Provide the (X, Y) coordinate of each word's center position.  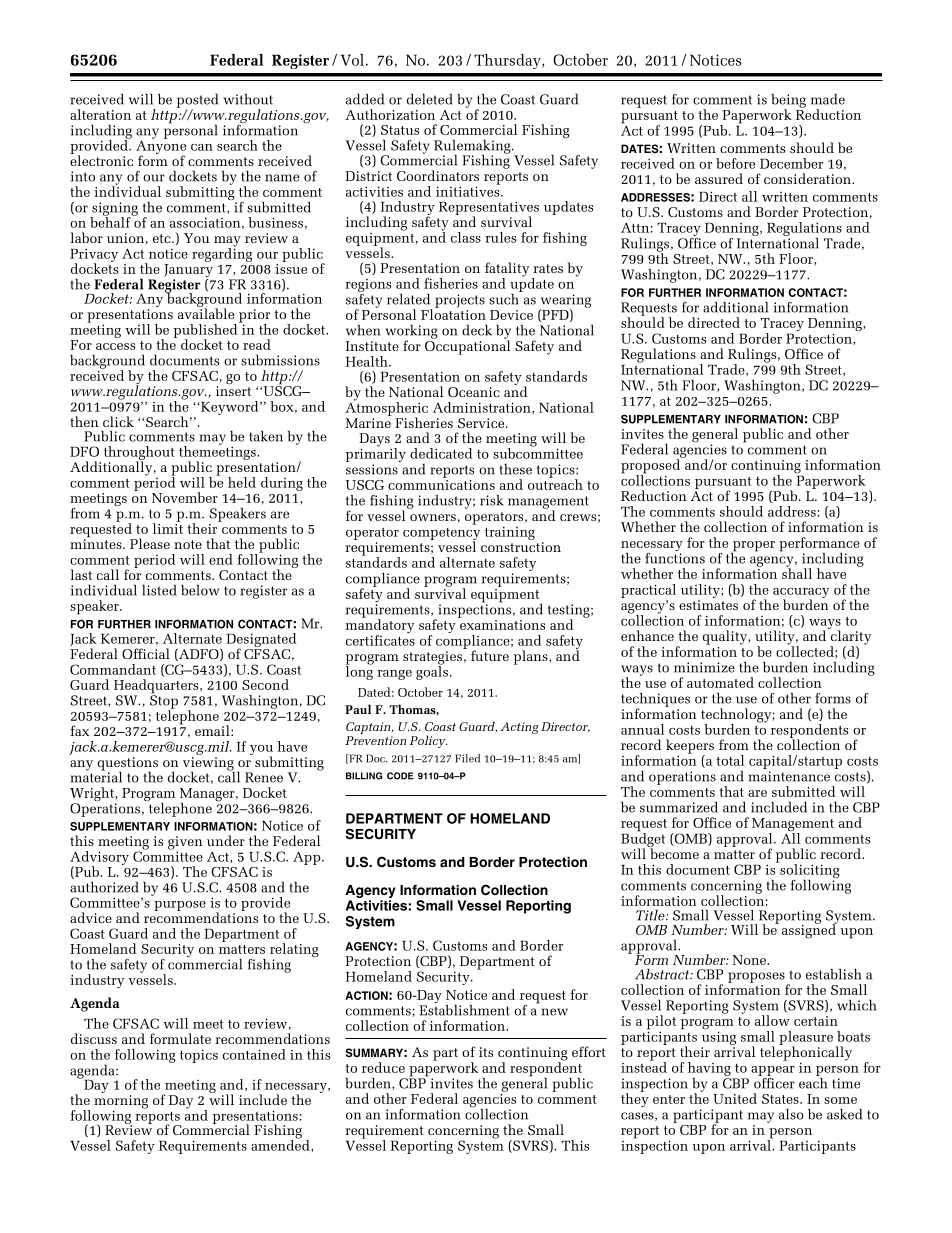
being (788, 102)
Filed (467, 758)
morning (121, 1103)
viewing (209, 765)
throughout (139, 454)
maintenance (789, 776)
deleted (430, 99)
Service (482, 423)
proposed (652, 466)
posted (197, 102)
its (486, 1052)
